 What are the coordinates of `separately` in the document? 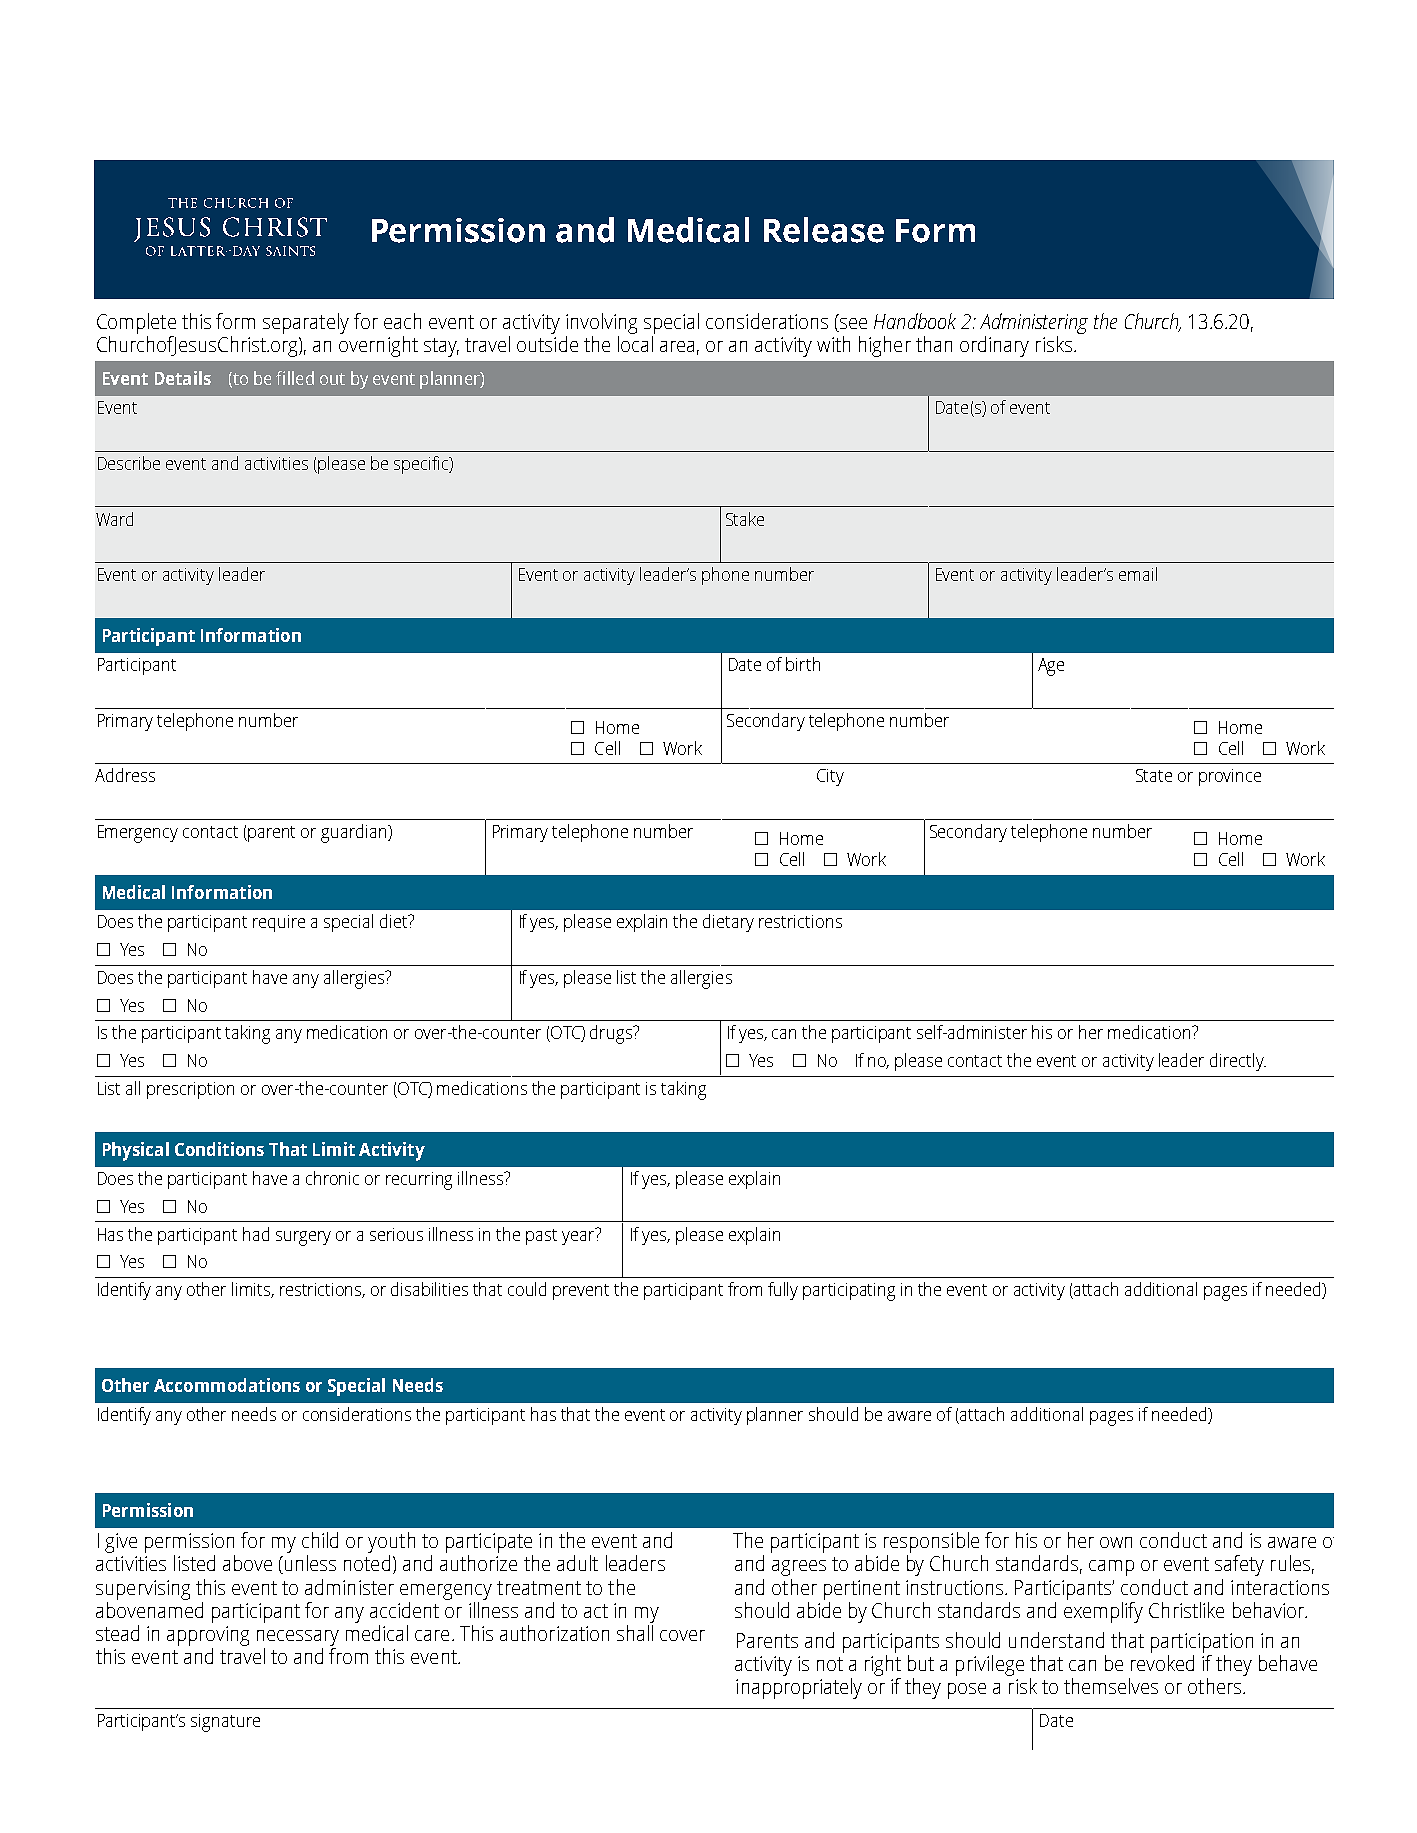 It's located at (306, 323).
